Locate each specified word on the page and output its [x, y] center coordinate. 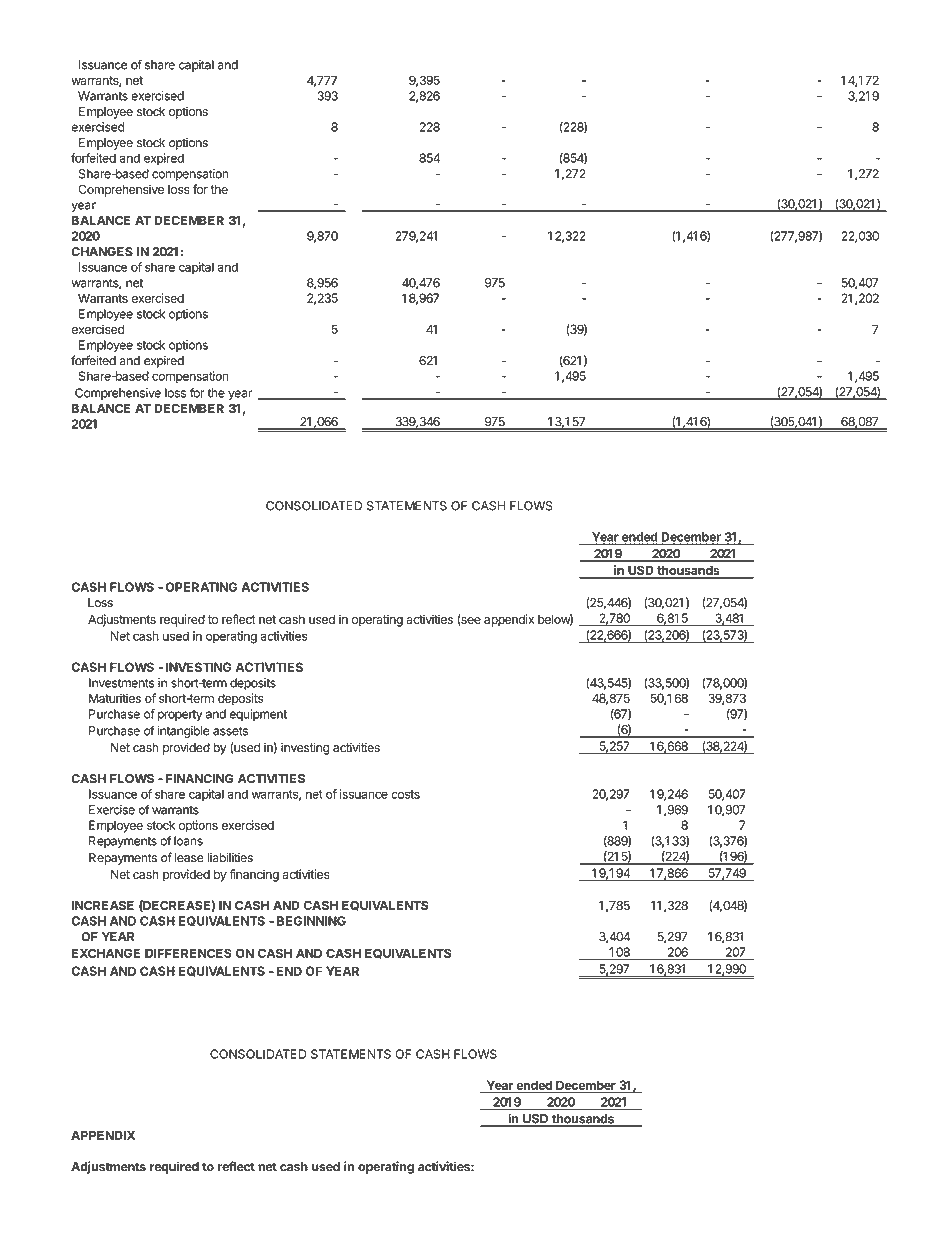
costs [405, 794]
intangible [183, 732]
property [180, 715]
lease [189, 858]
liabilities [230, 858]
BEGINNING [311, 921]
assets [230, 731]
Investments [121, 683]
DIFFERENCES [188, 953]
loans [188, 841]
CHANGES [102, 252]
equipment [258, 715]
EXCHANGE [106, 953]
